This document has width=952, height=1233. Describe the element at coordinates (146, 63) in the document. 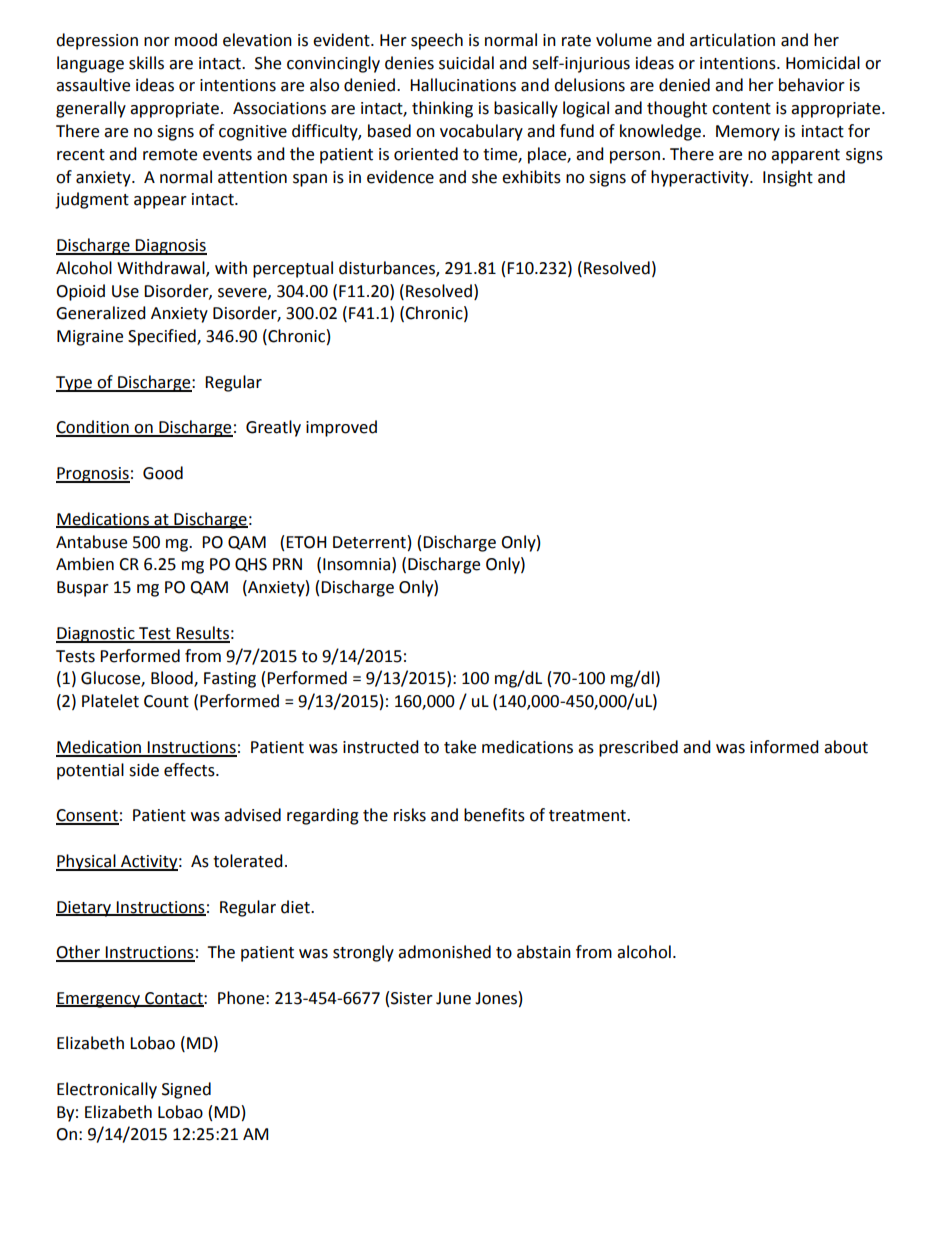

I see `skills` at that location.
